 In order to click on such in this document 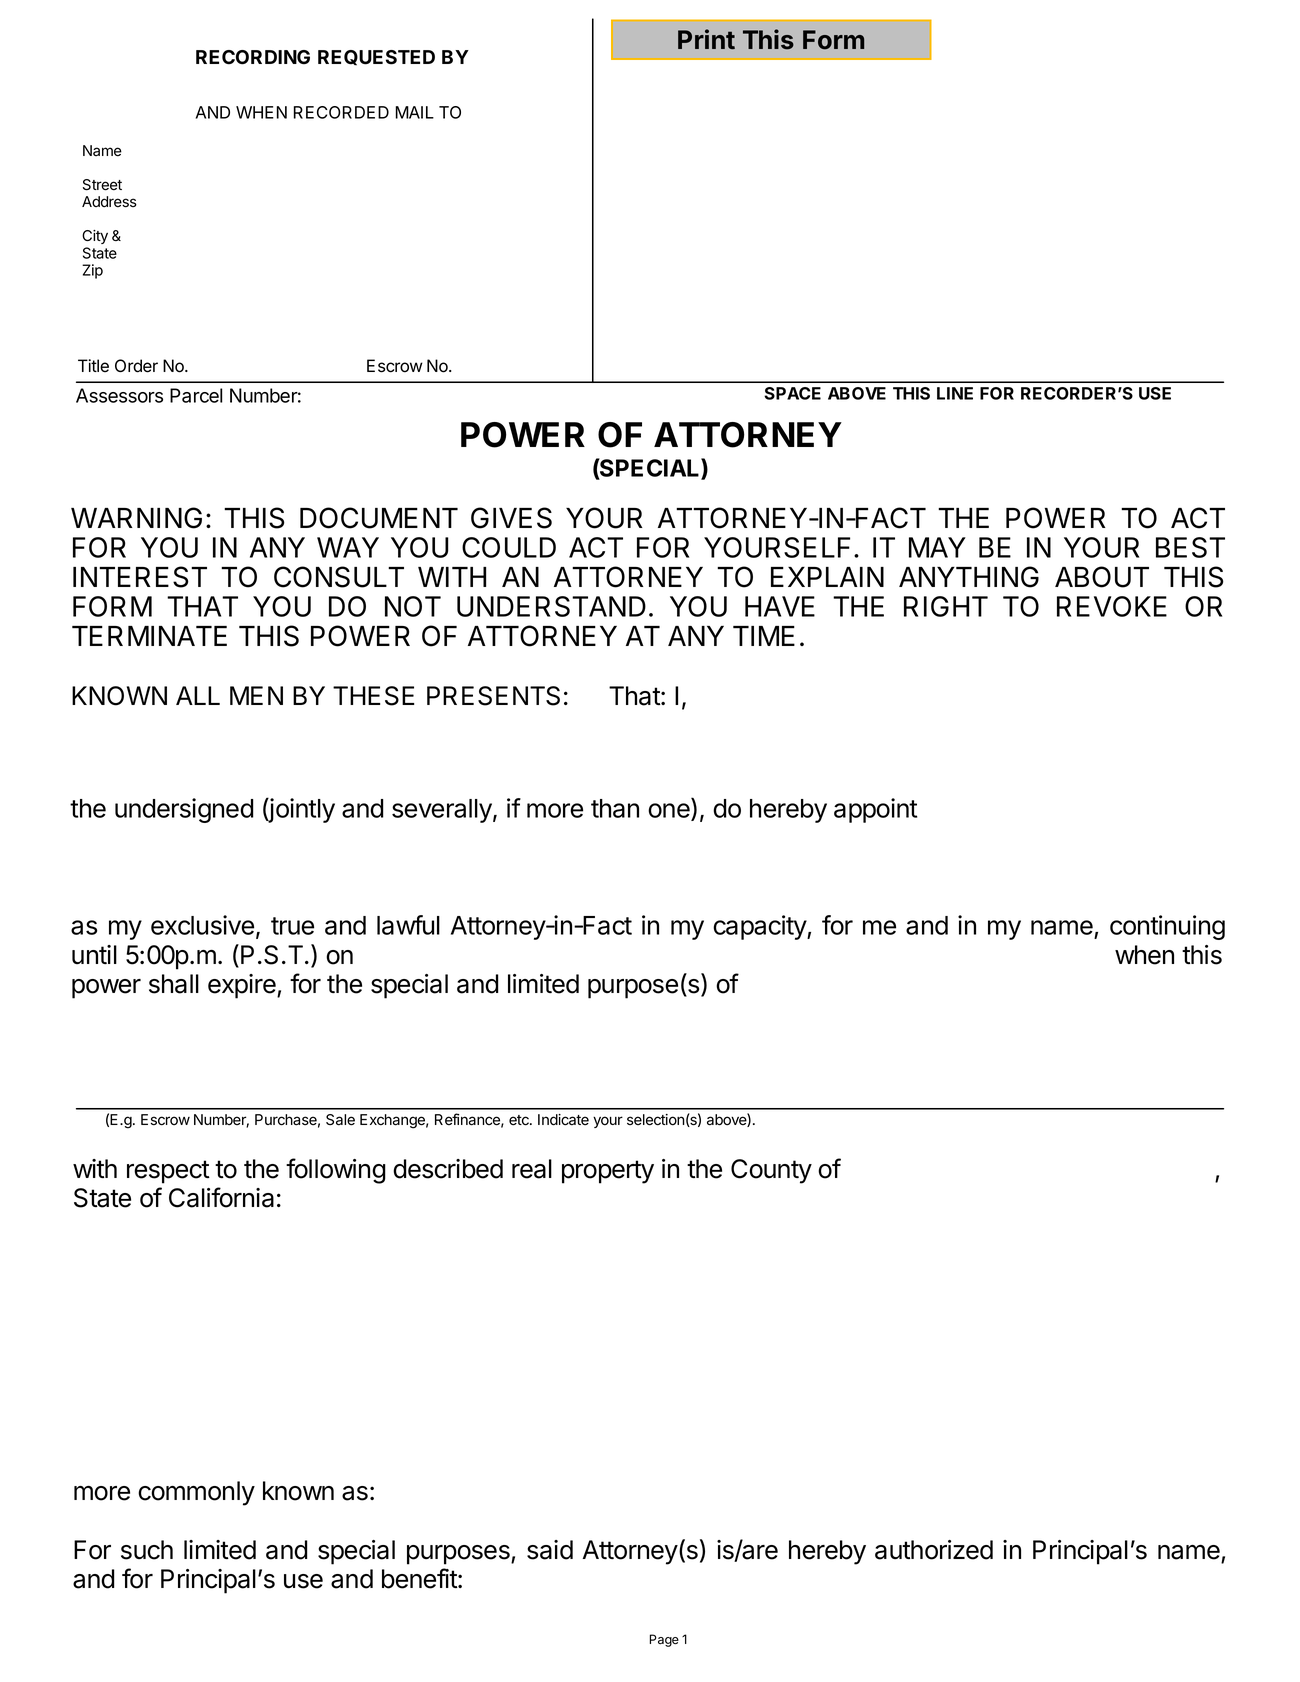, I will do `click(147, 1550)`.
